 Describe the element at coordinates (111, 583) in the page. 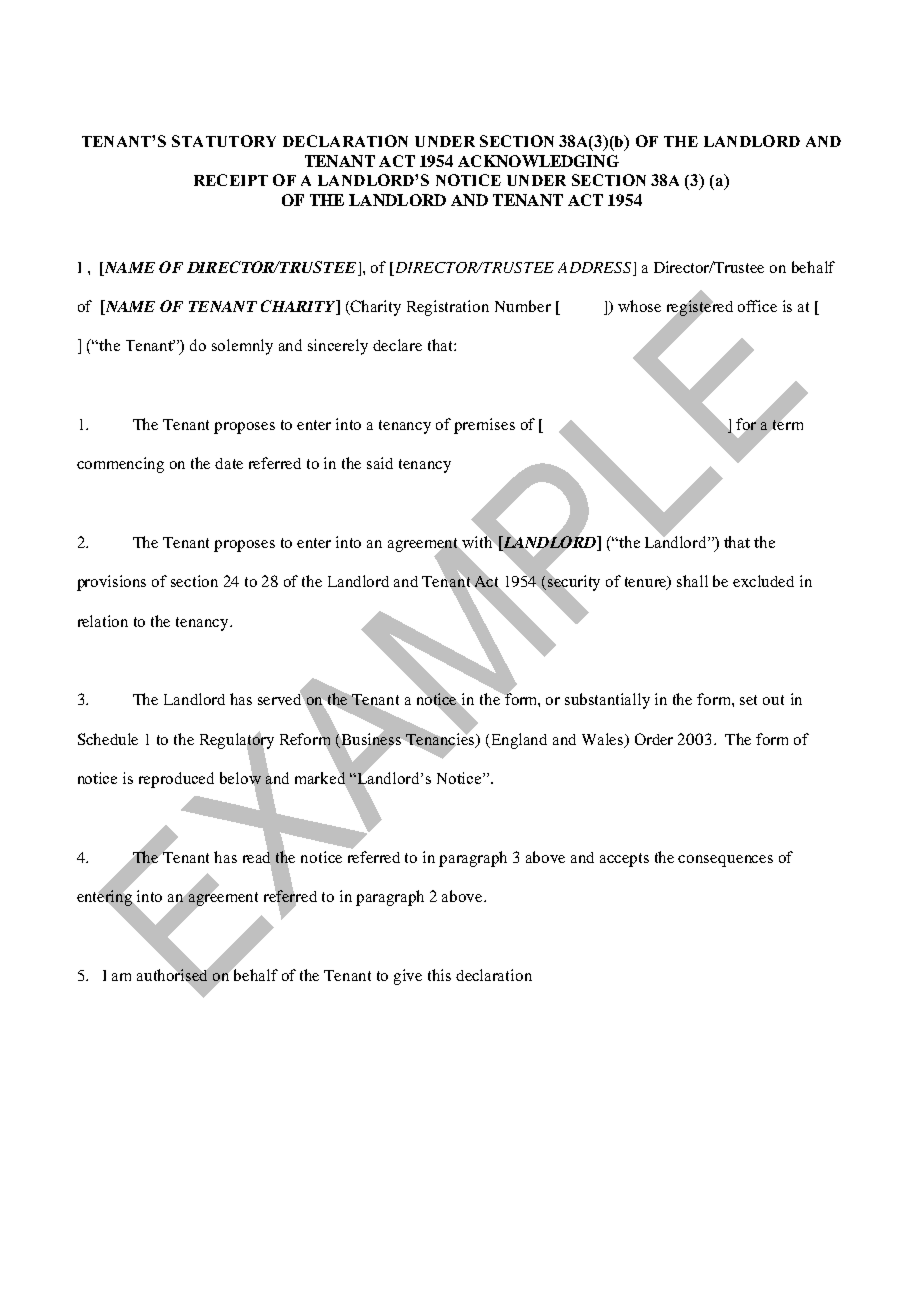

I see `provisions` at that location.
